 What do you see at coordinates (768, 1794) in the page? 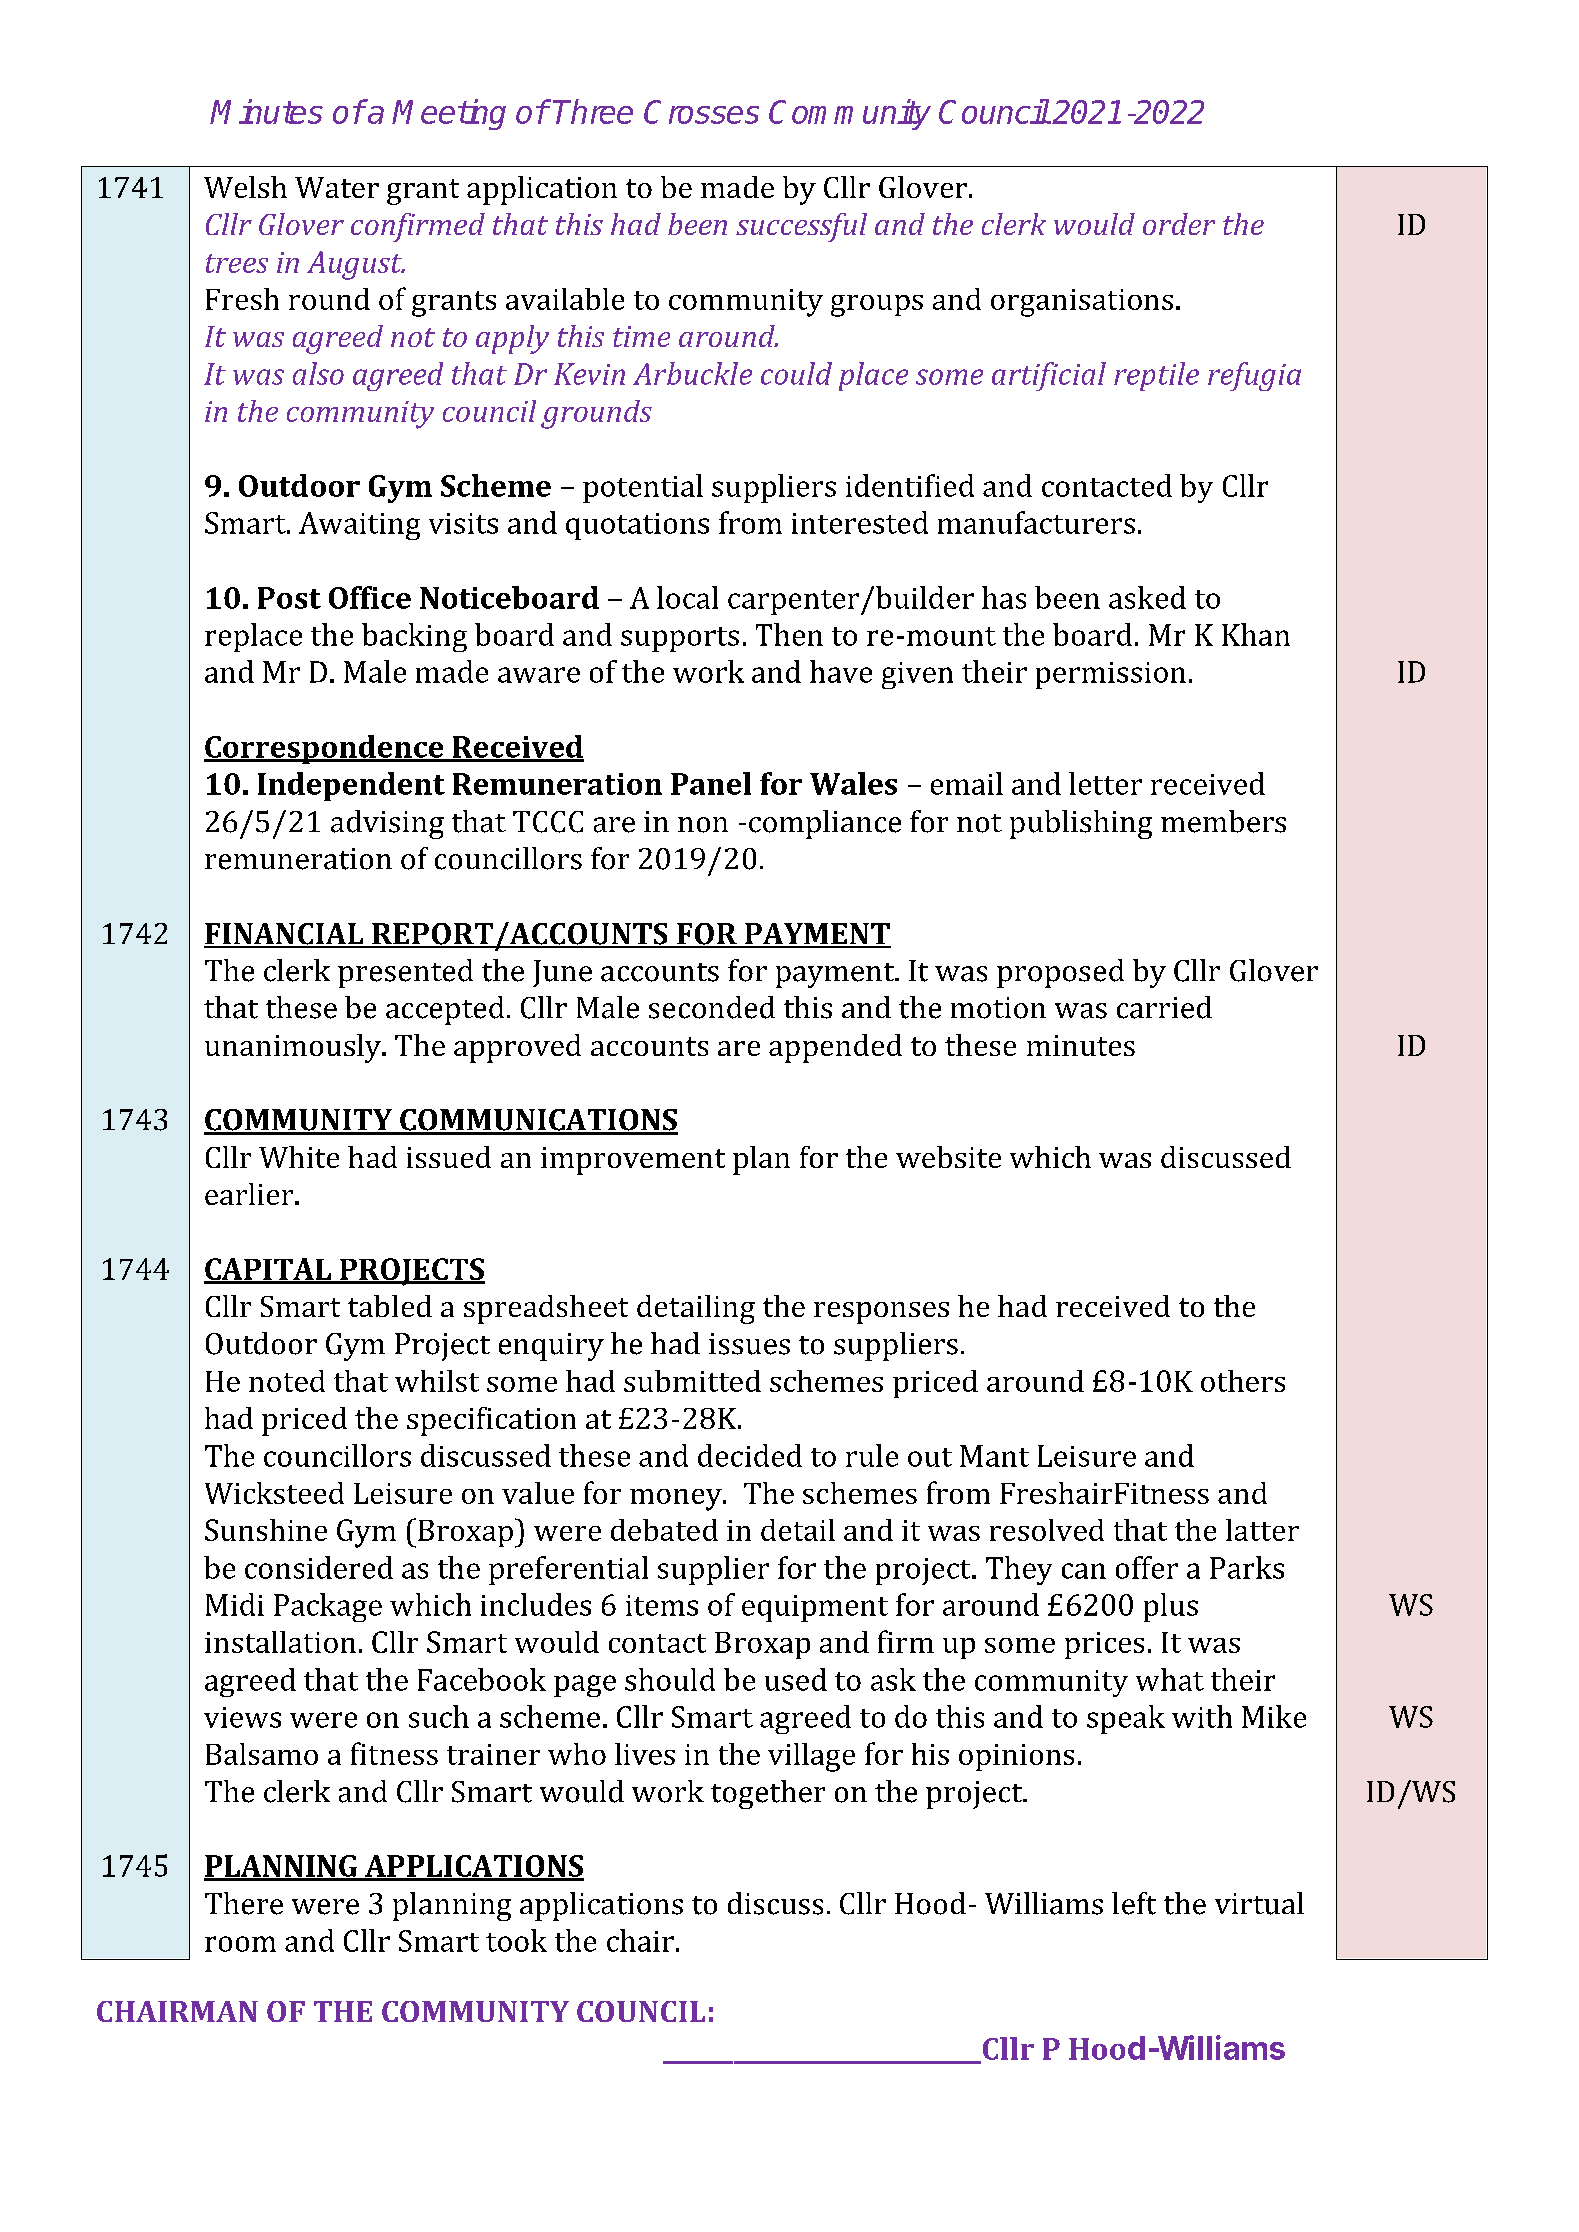
I see `together` at bounding box center [768, 1794].
